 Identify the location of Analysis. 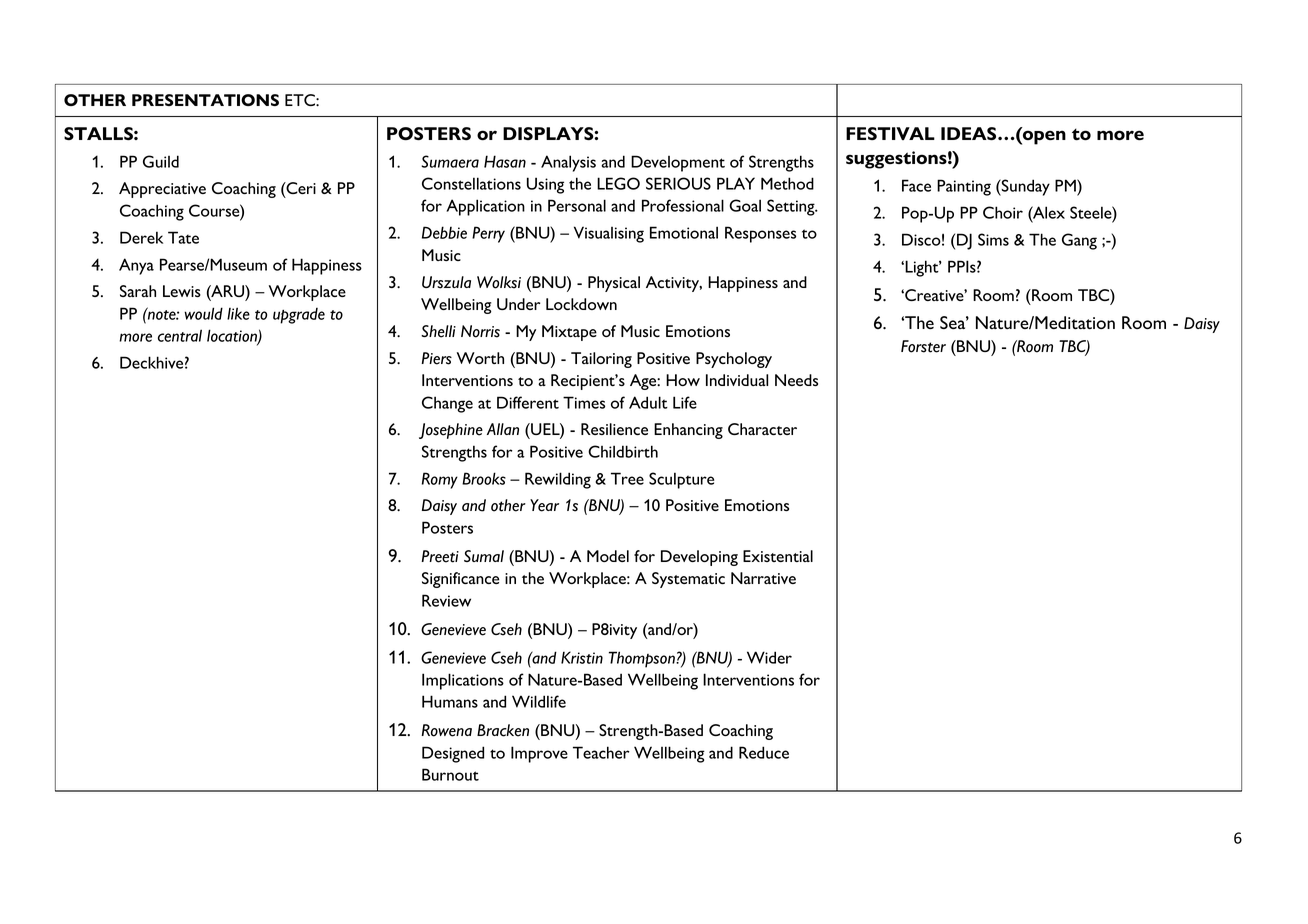
(568, 163).
